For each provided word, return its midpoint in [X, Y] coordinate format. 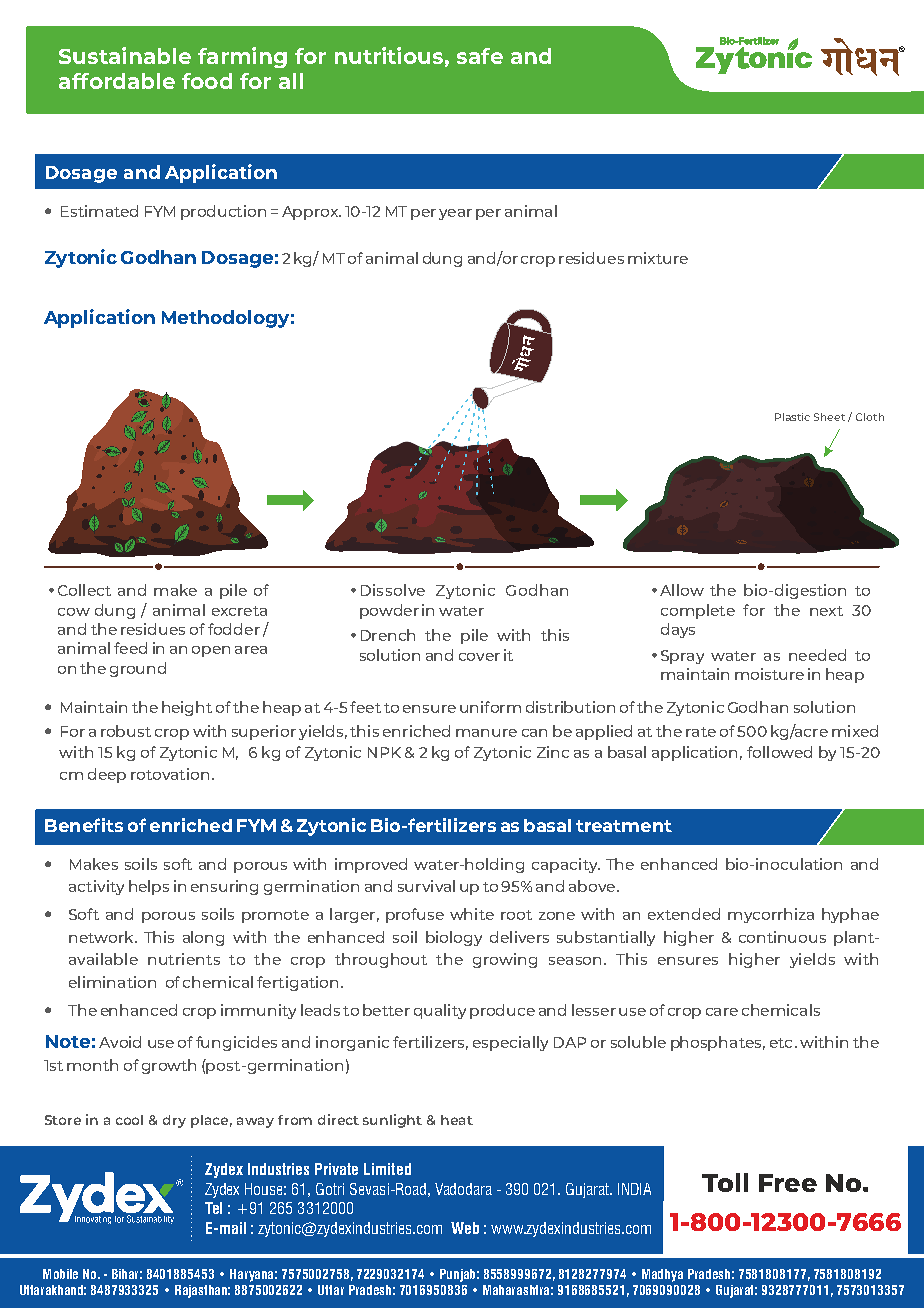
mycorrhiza [771, 915]
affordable [117, 81]
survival [426, 886]
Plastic [792, 417]
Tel [213, 1208]
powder [389, 611]
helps [149, 887]
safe [480, 56]
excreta [239, 611]
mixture [658, 258]
